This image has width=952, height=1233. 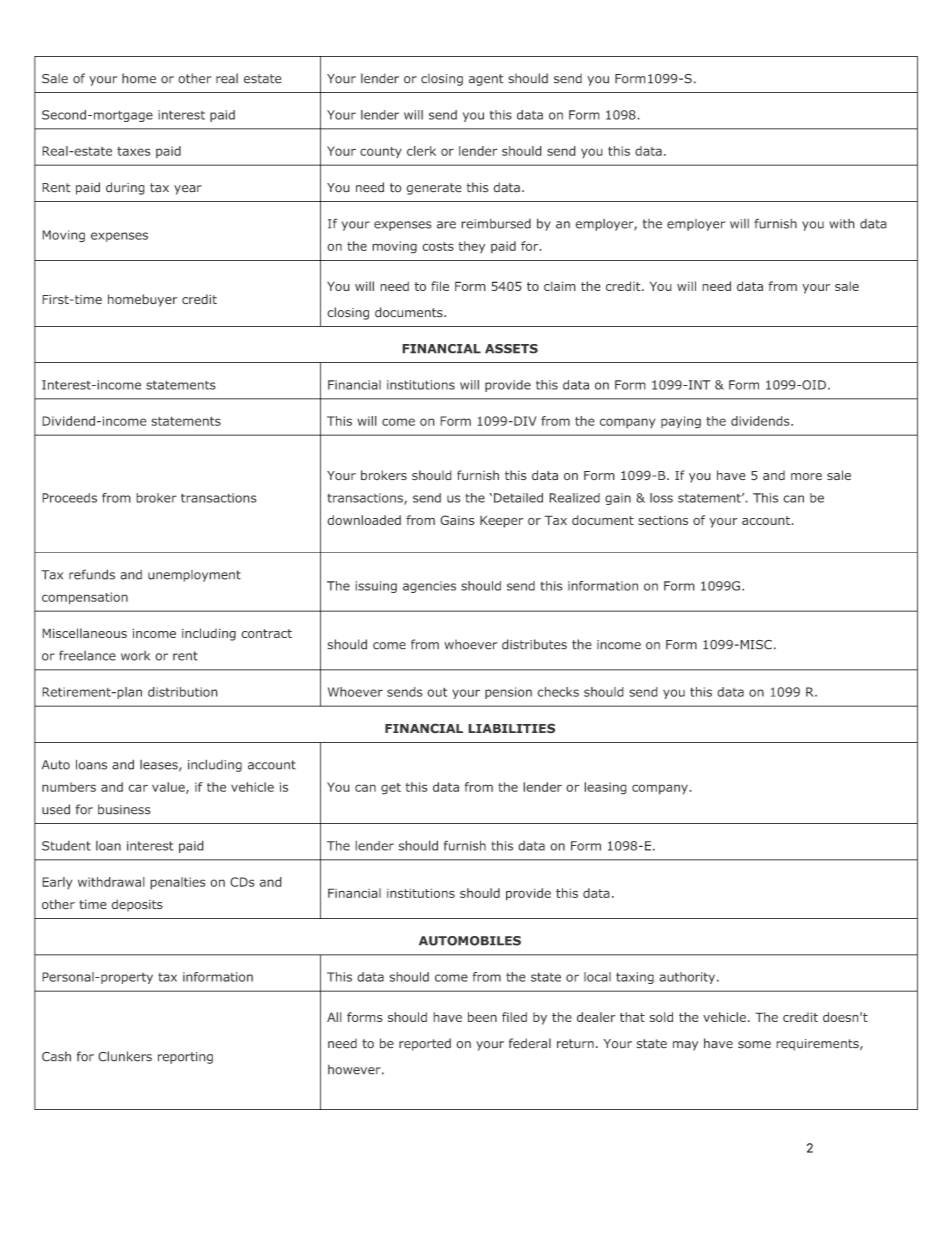 I want to click on costs, so click(x=438, y=246).
